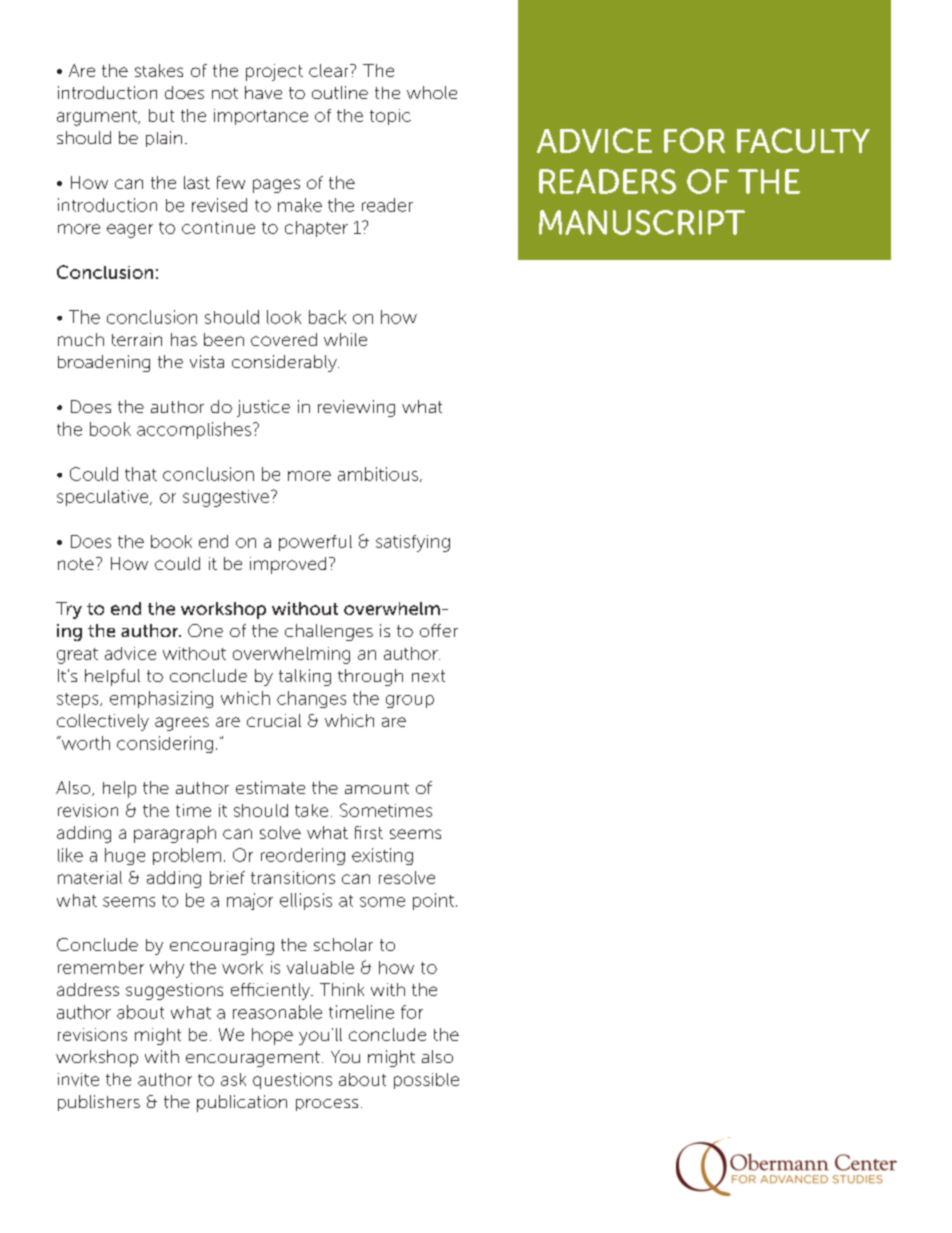  I want to click on accomplishes, so click(194, 430).
